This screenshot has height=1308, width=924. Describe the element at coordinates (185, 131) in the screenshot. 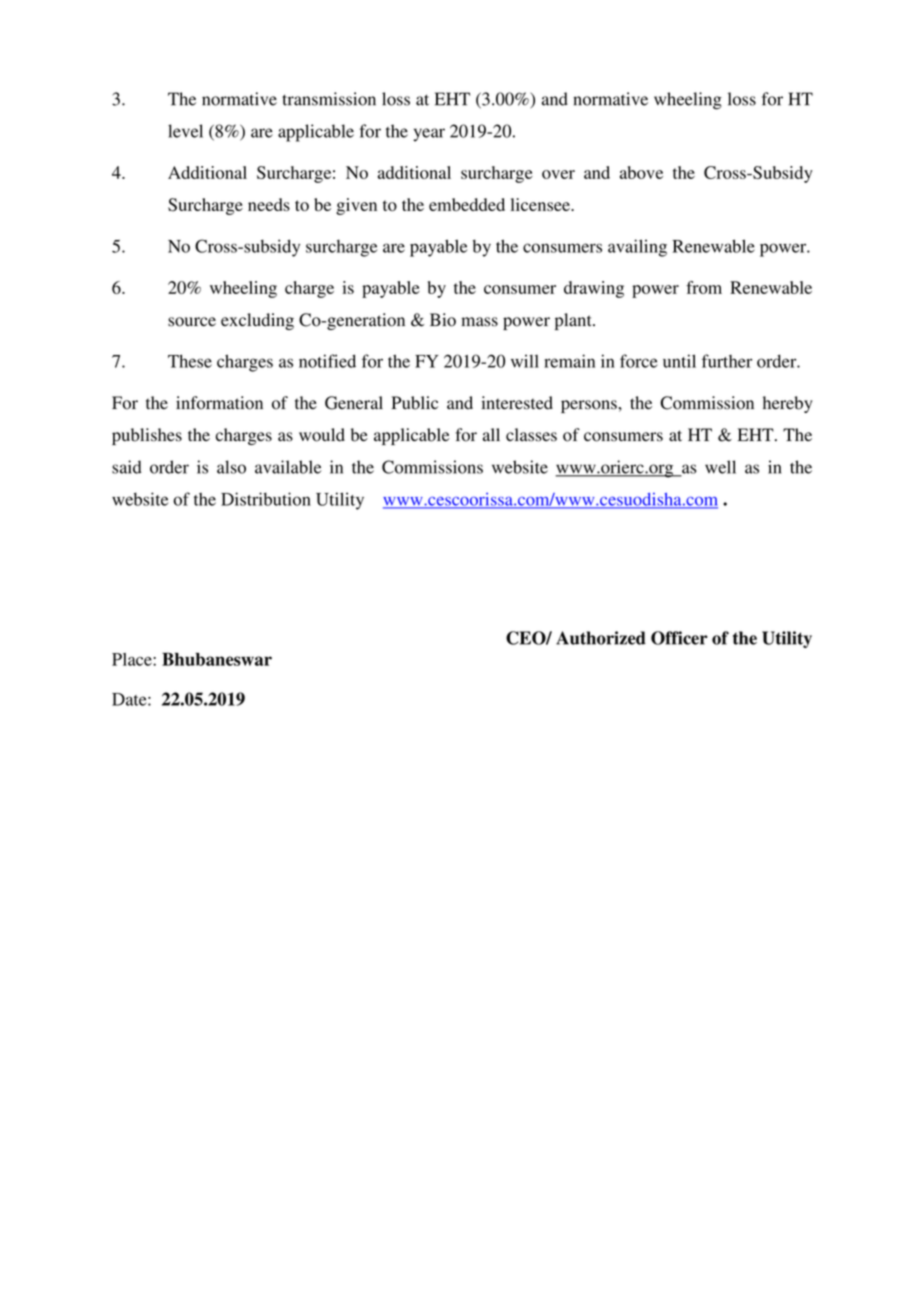

I see `level` at that location.
